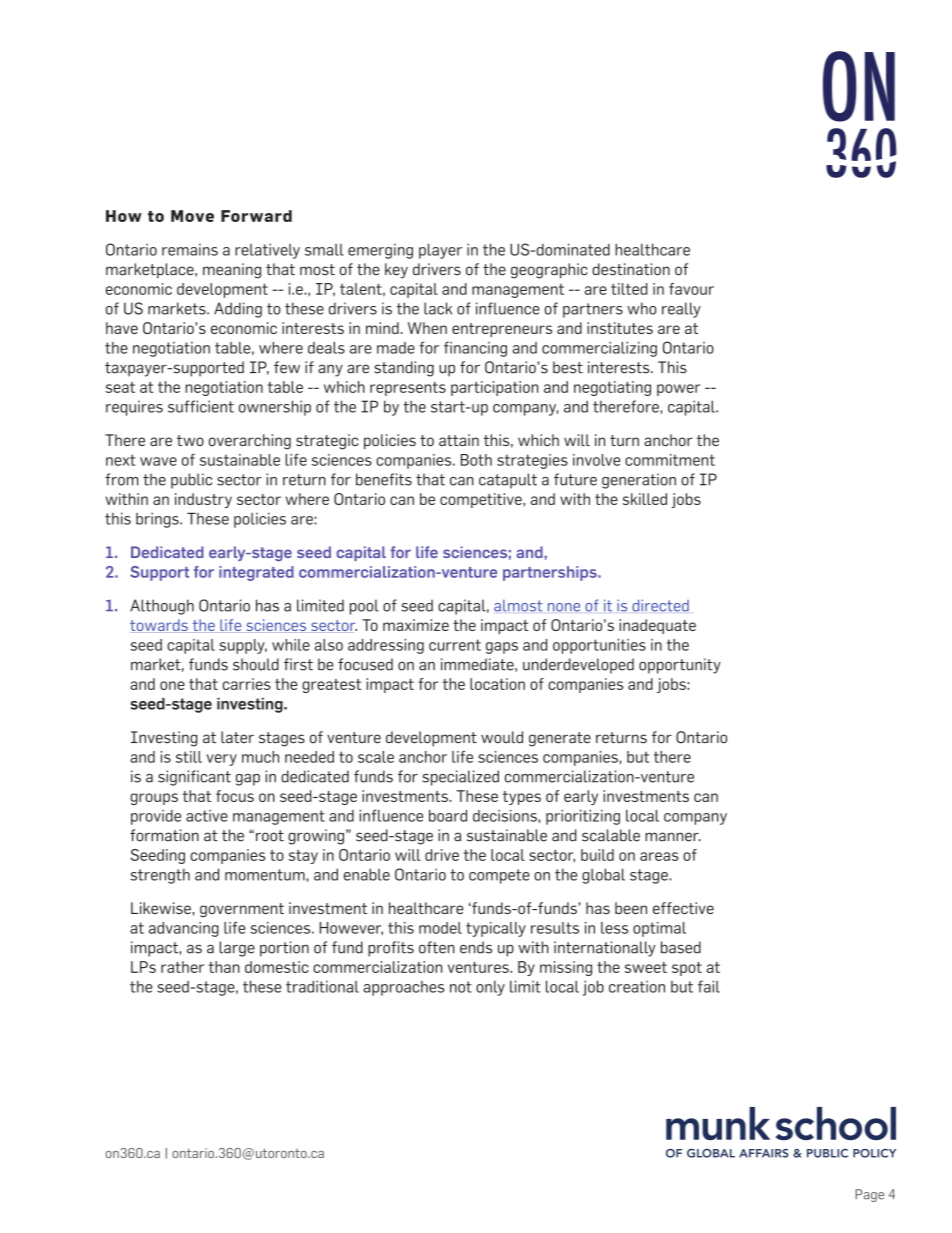  What do you see at coordinates (190, 249) in the document?
I see `remains` at bounding box center [190, 249].
